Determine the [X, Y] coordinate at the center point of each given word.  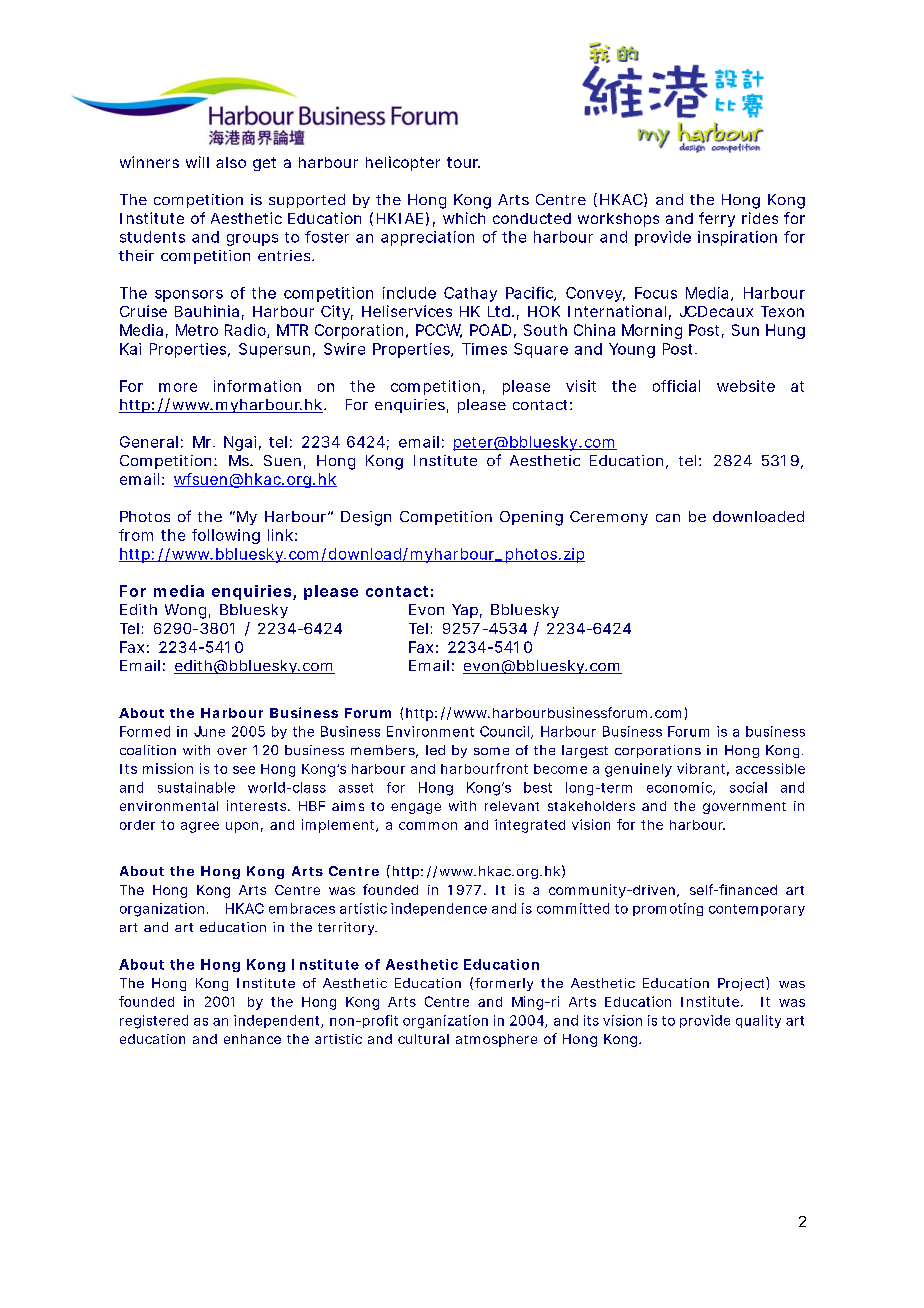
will [197, 162]
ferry [717, 219]
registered [154, 1022]
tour [463, 162]
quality [758, 1021]
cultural [423, 1039]
